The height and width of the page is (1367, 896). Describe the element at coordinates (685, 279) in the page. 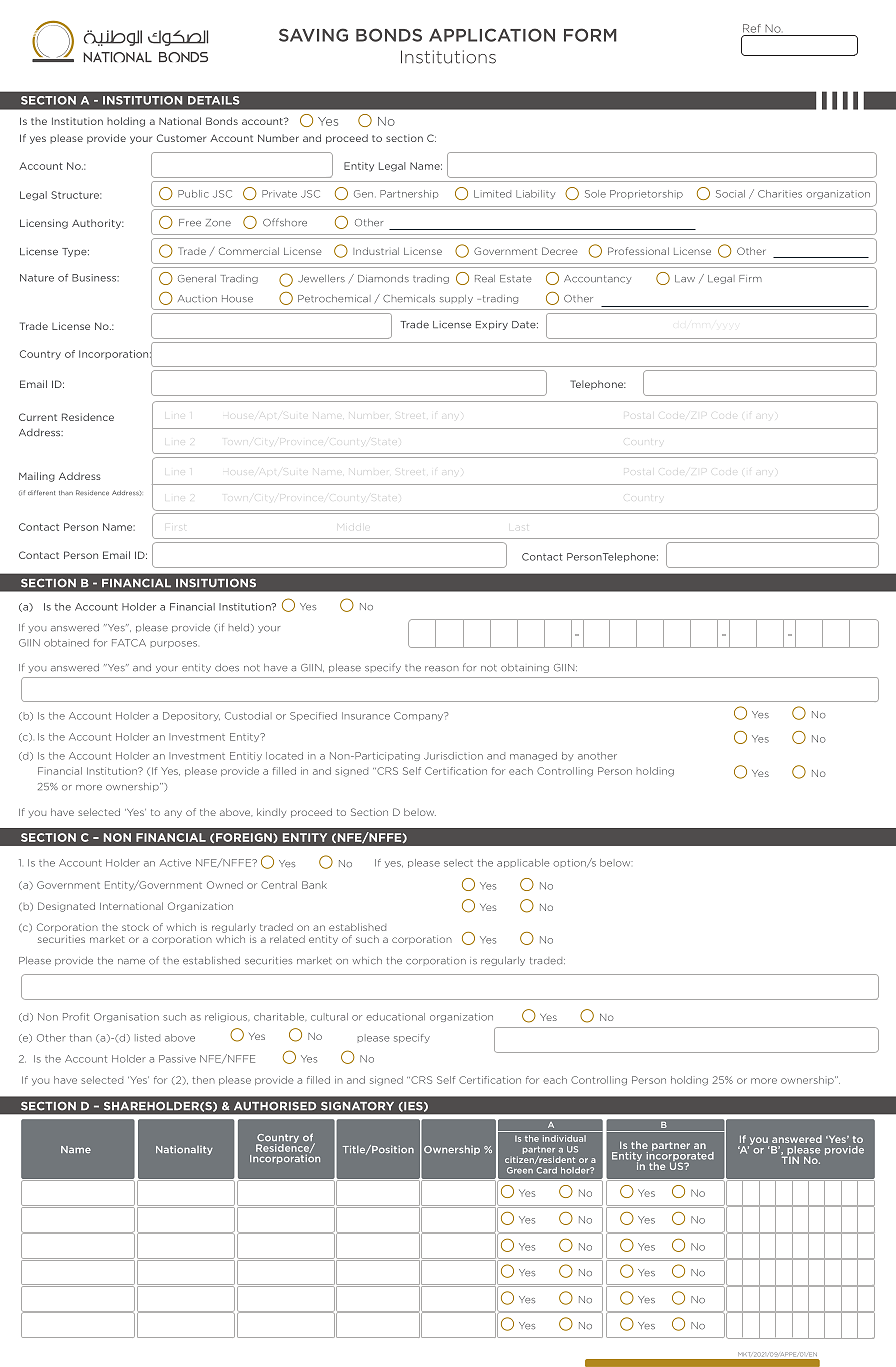

I see `Law` at that location.
